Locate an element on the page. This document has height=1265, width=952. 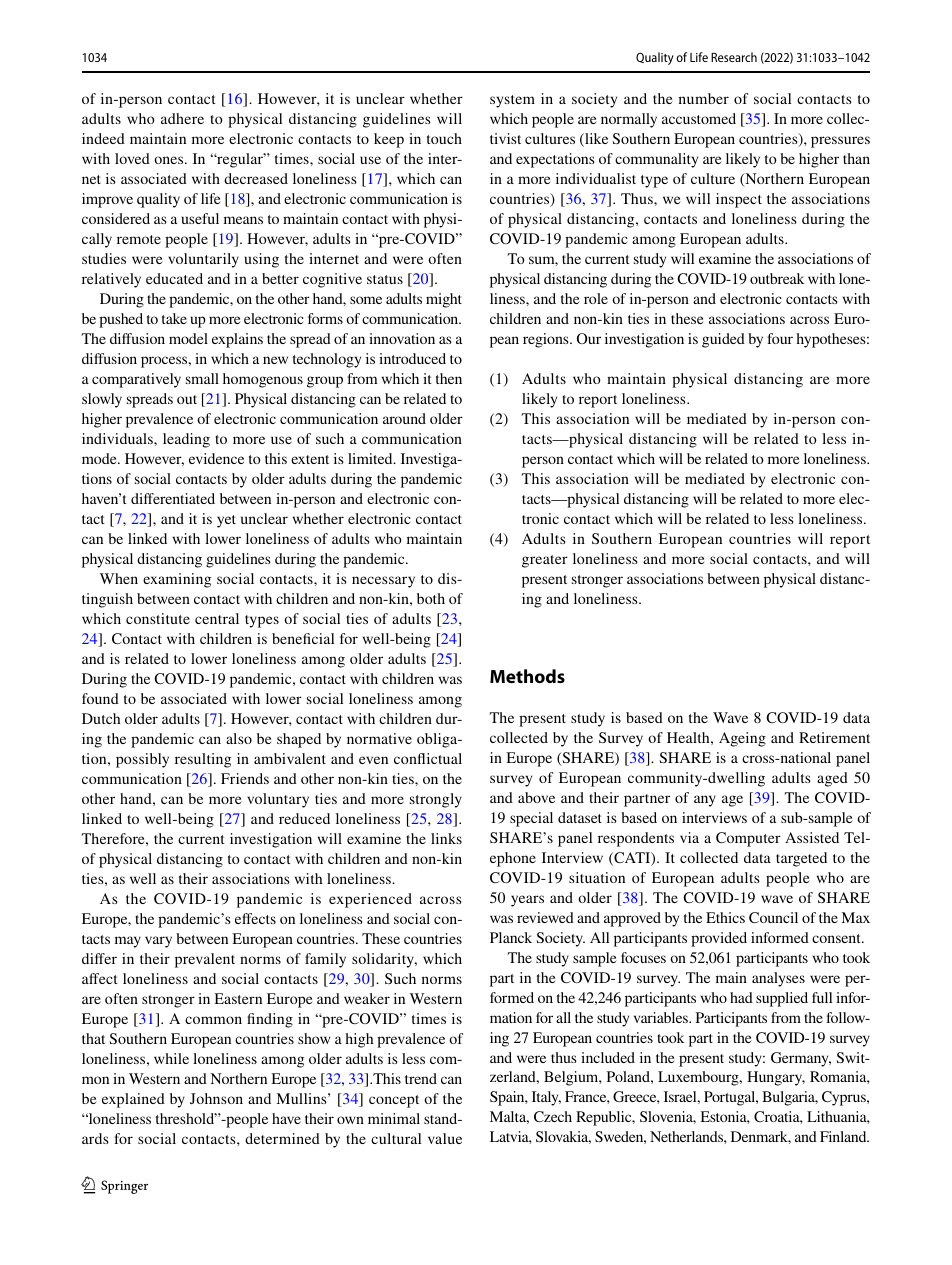
adhere is located at coordinates (182, 118).
